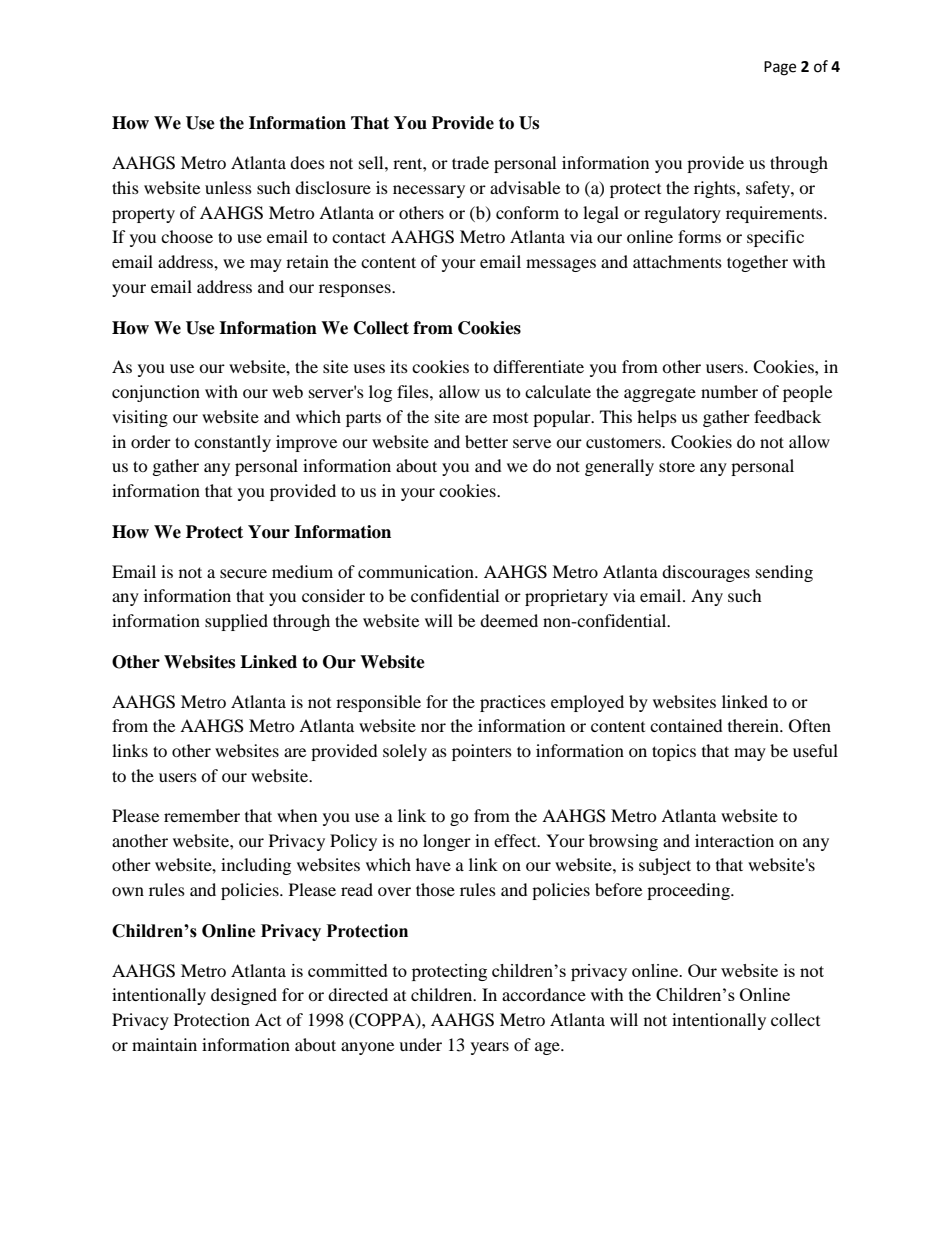 Image resolution: width=952 pixels, height=1233 pixels. What do you see at coordinates (755, 725) in the document?
I see `therein` at bounding box center [755, 725].
